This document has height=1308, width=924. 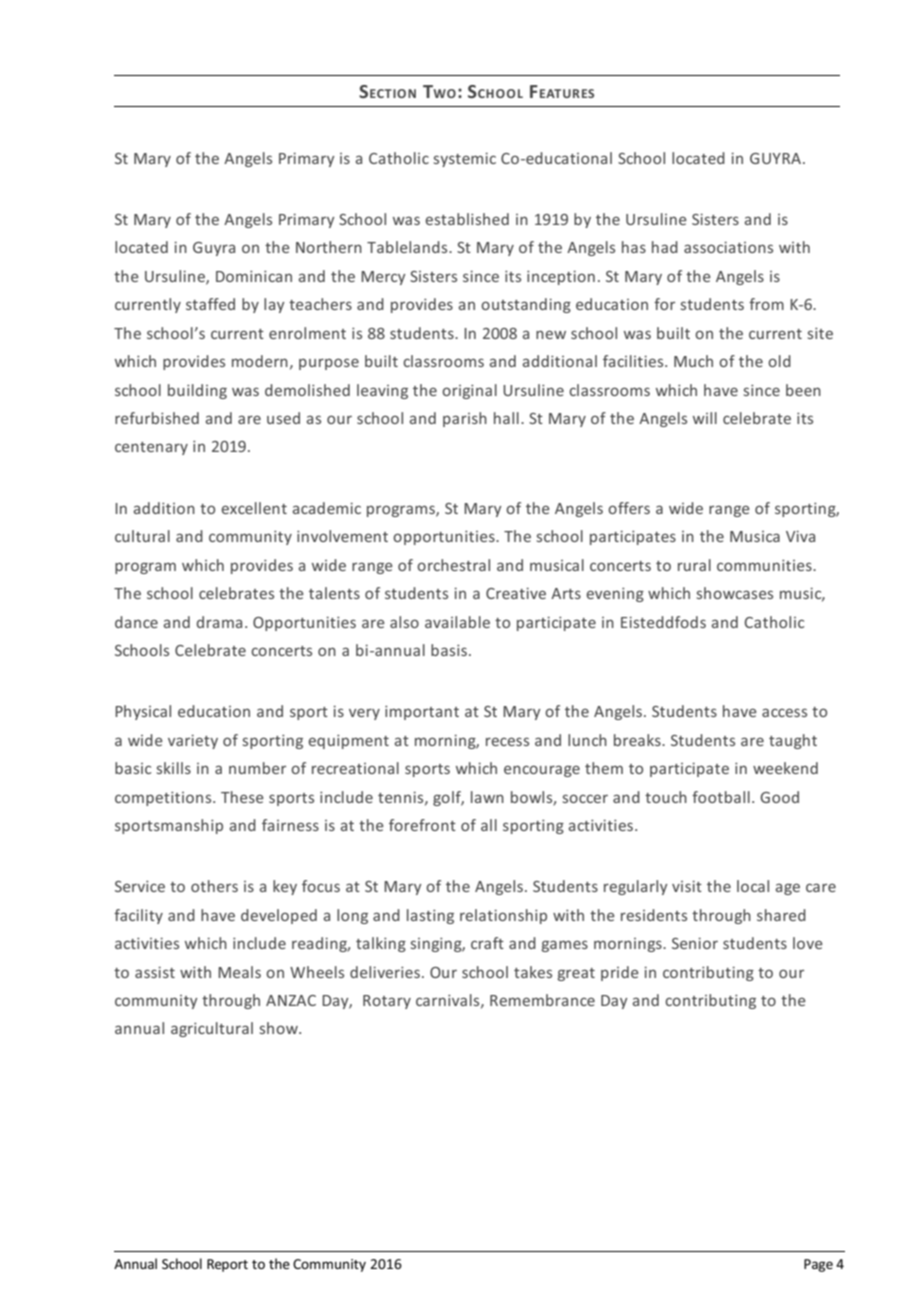 I want to click on relationship, so click(x=503, y=916).
